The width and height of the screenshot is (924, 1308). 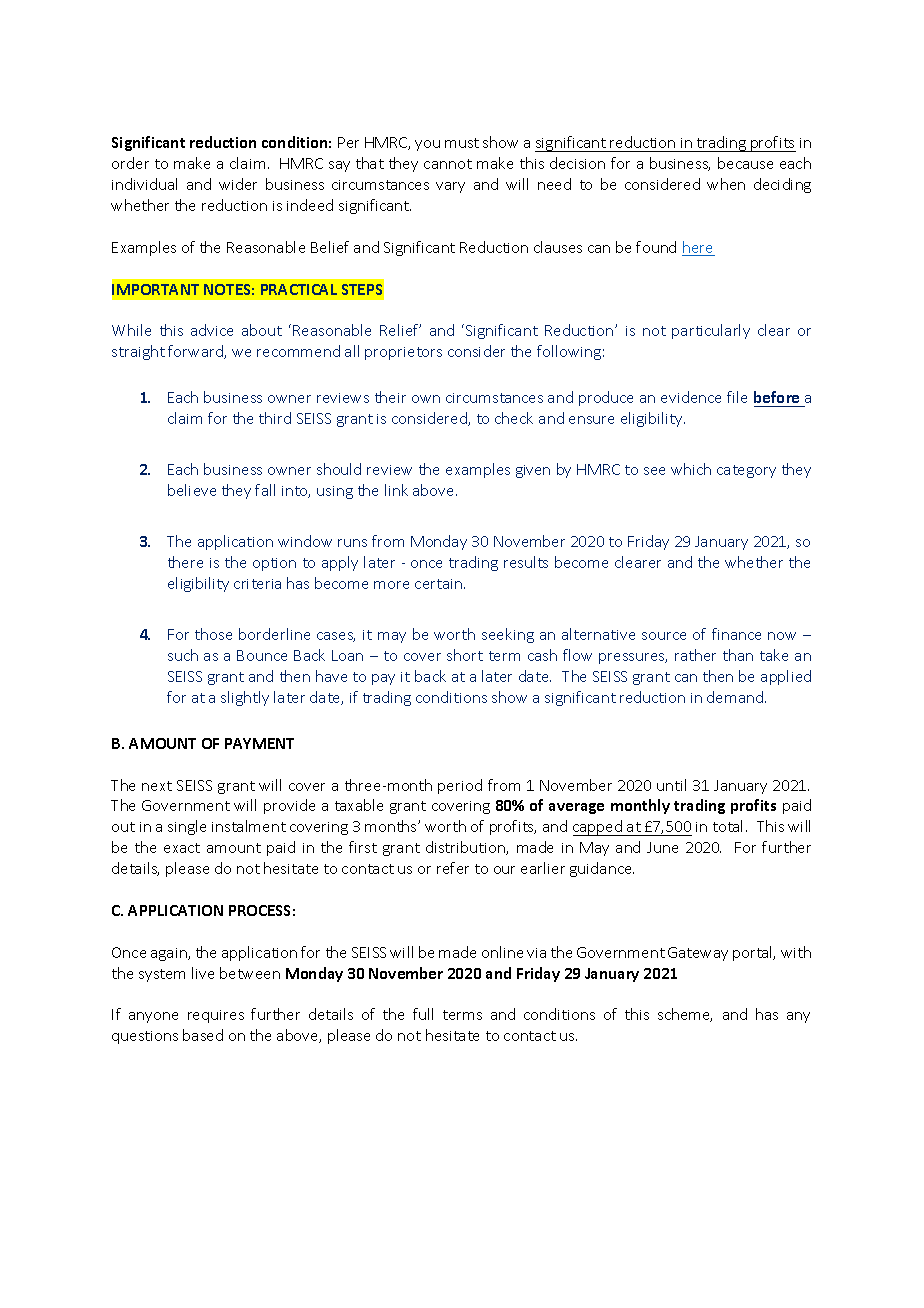 What do you see at coordinates (396, 490) in the screenshot?
I see `link` at bounding box center [396, 490].
